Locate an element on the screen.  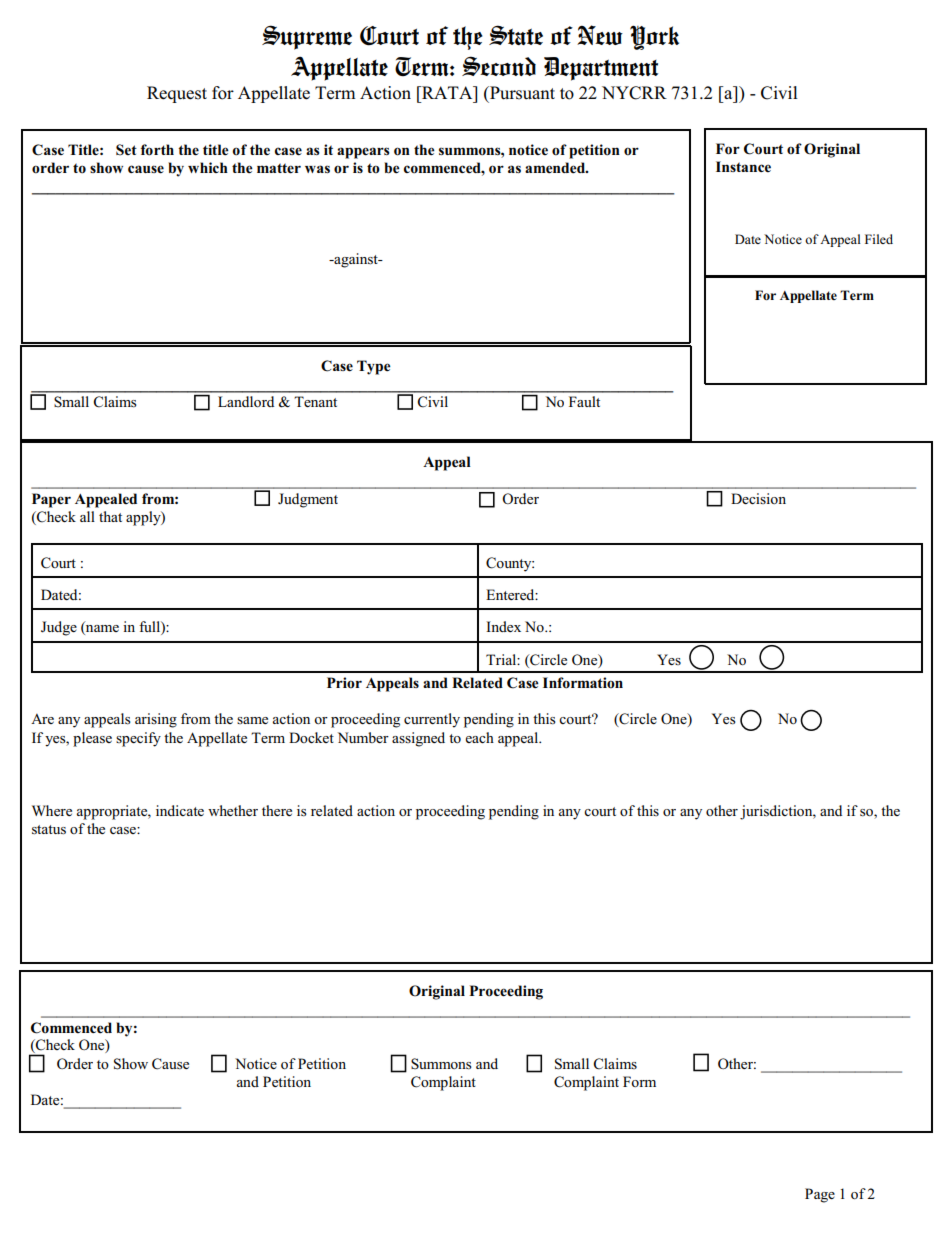
there is located at coordinates (277, 810).
